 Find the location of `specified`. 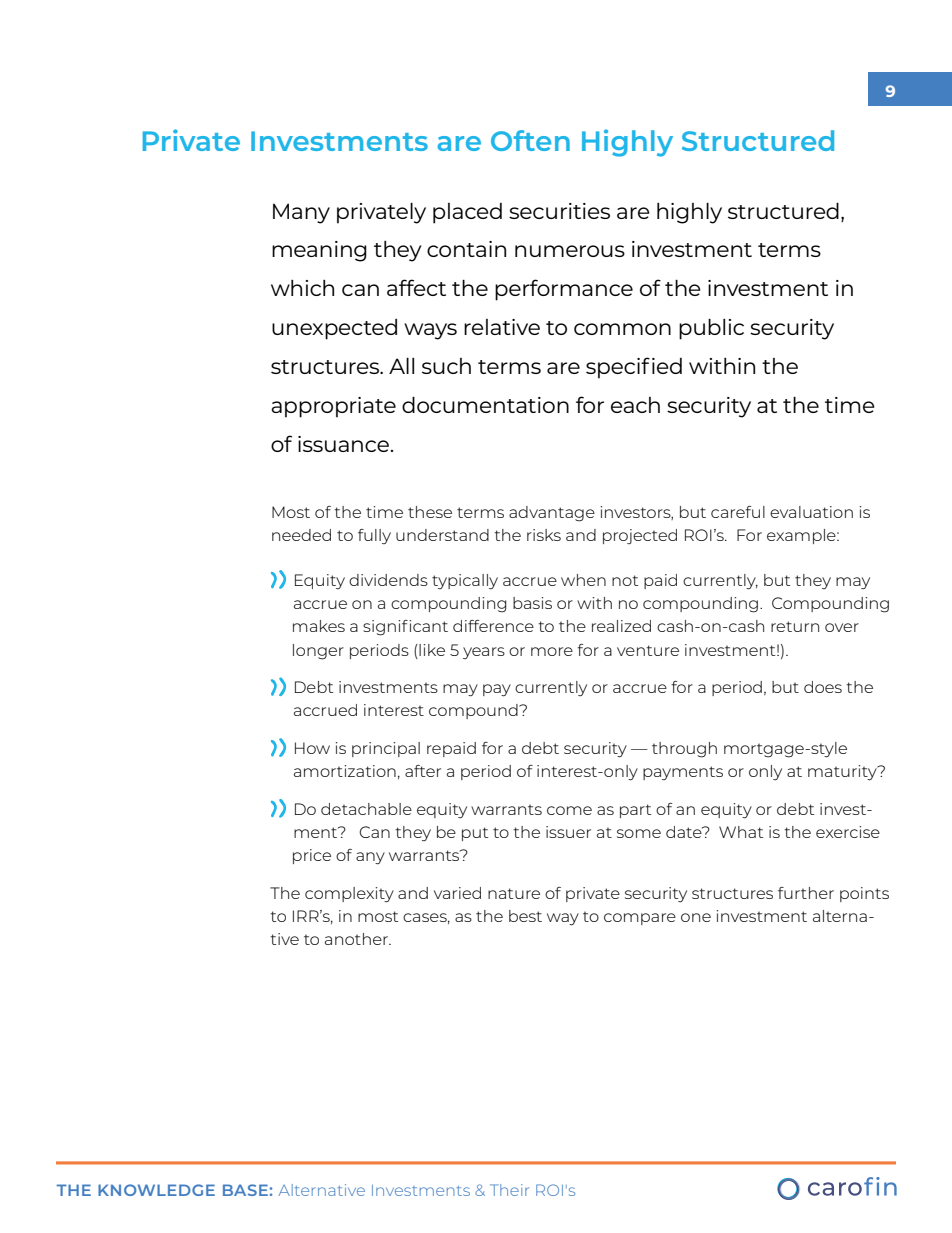

specified is located at coordinates (634, 368).
